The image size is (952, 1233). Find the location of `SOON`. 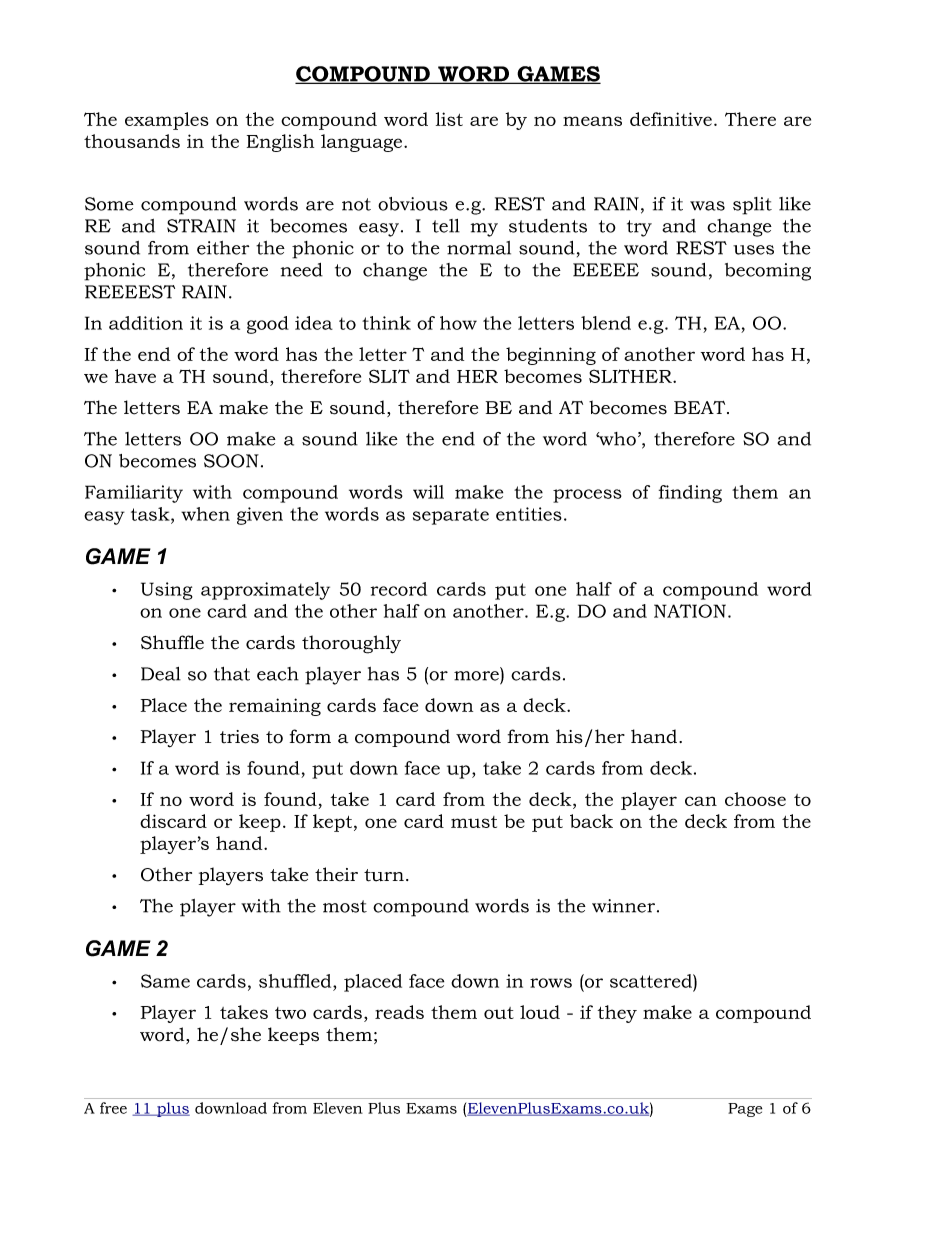

SOON is located at coordinates (231, 461).
